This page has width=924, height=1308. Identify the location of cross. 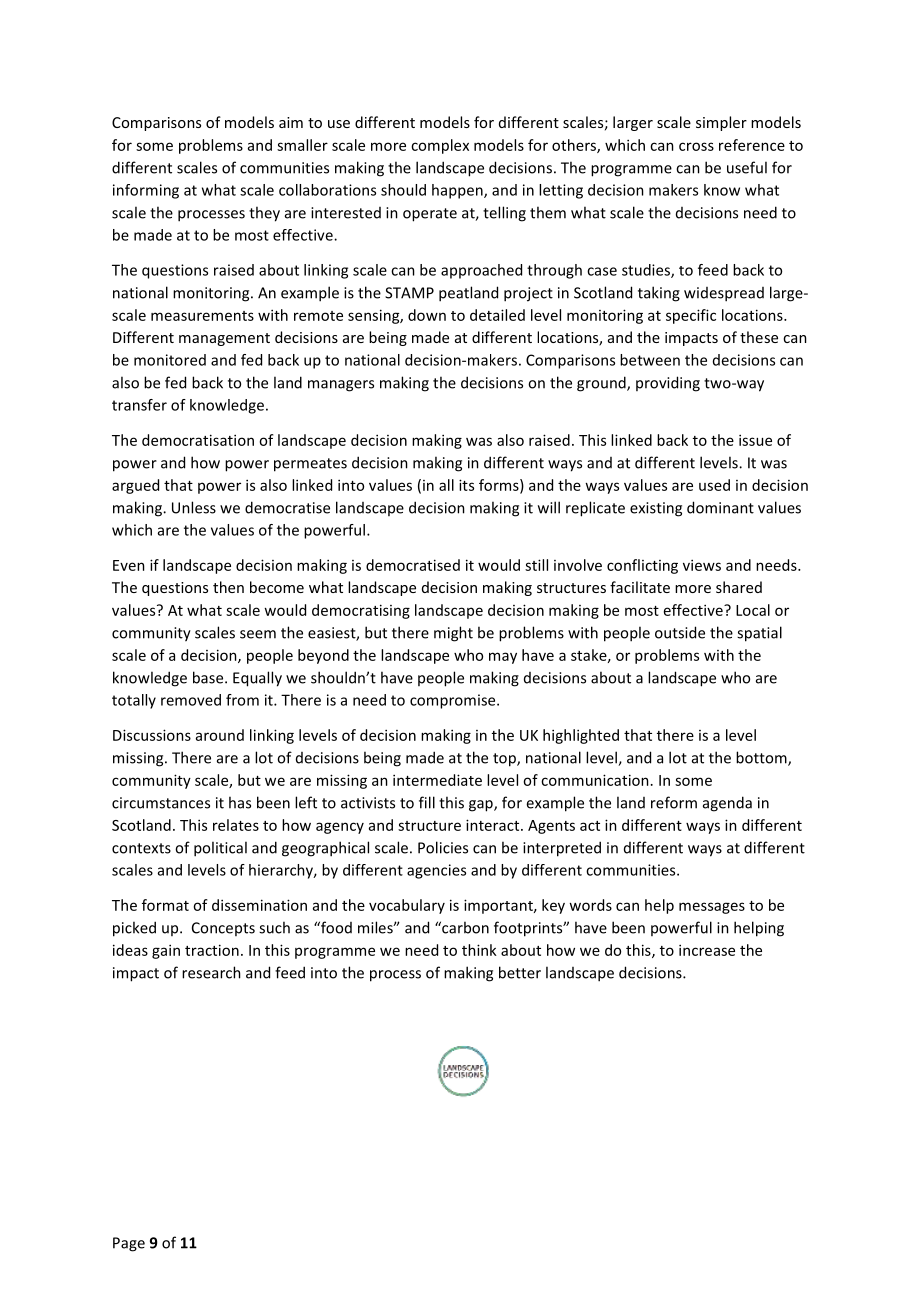
(696, 146).
